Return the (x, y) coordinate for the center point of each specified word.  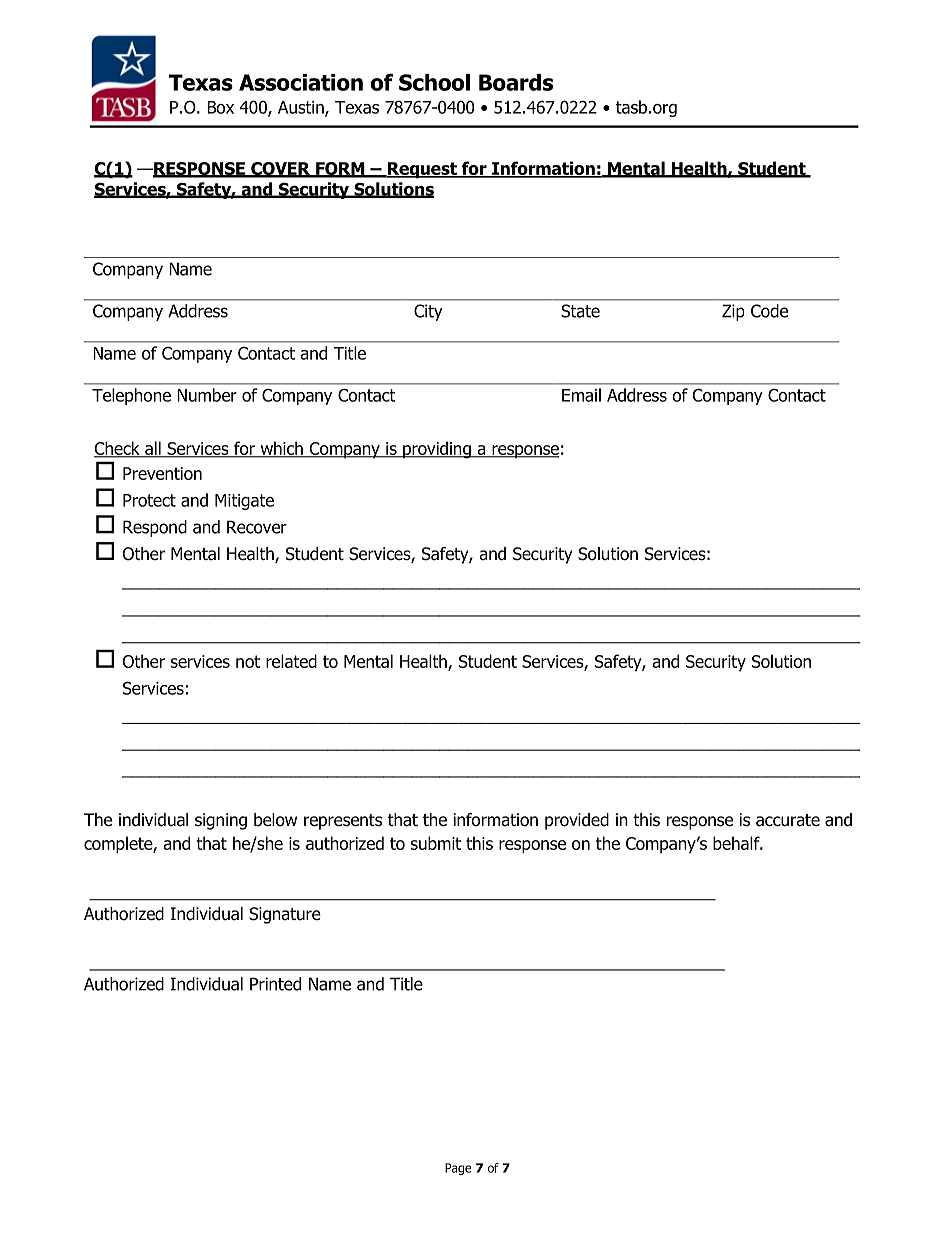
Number (207, 395)
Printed (275, 984)
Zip (733, 312)
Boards (516, 82)
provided (577, 821)
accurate (788, 820)
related (291, 661)
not (248, 661)
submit (436, 843)
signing (221, 821)
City (428, 312)
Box (220, 107)
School (434, 82)
